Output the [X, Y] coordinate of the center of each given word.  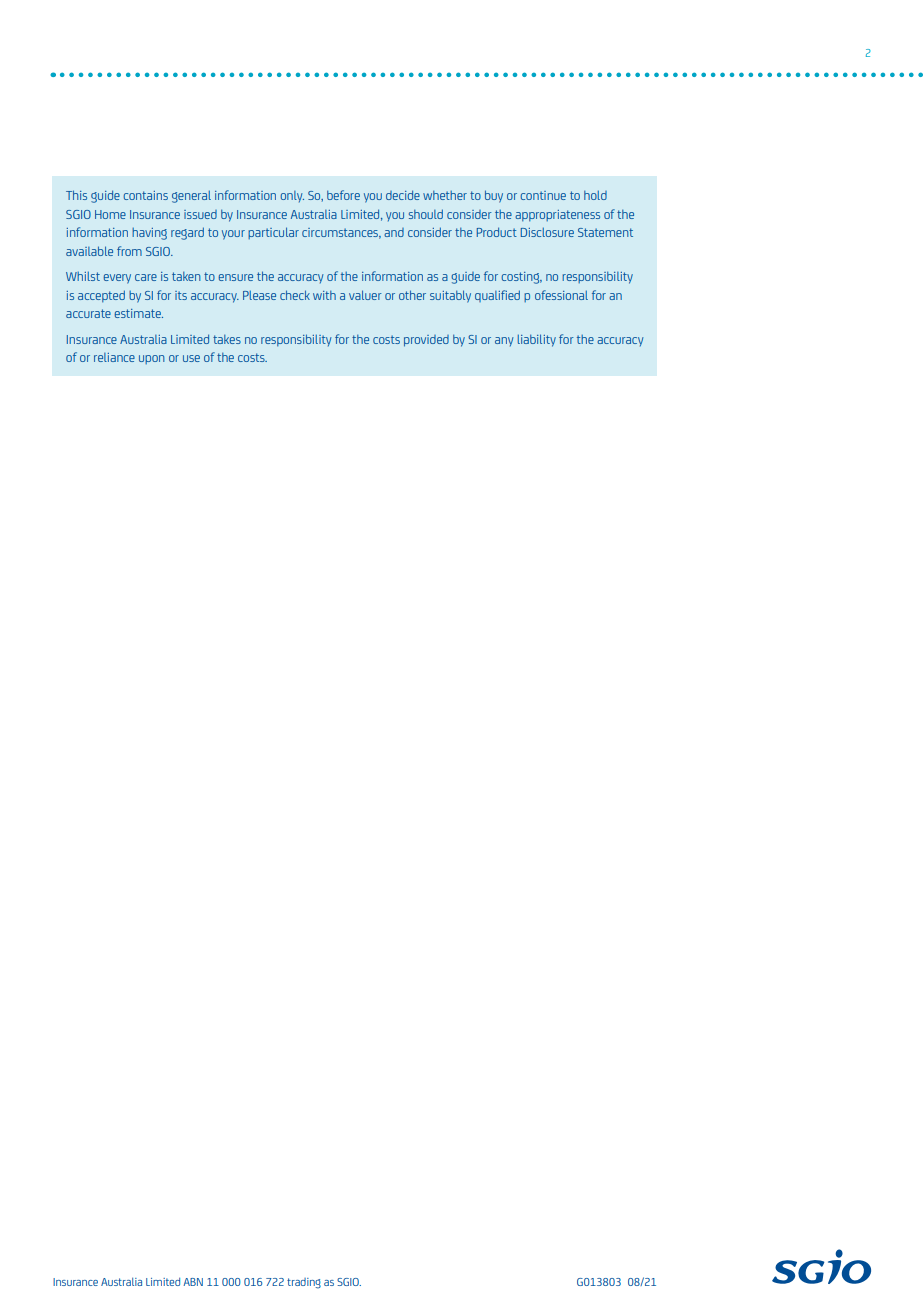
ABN [193, 1282]
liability [537, 340]
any [504, 341]
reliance [114, 357]
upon [152, 359]
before [343, 195]
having [149, 234]
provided [426, 341]
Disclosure [547, 232]
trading [304, 1283]
